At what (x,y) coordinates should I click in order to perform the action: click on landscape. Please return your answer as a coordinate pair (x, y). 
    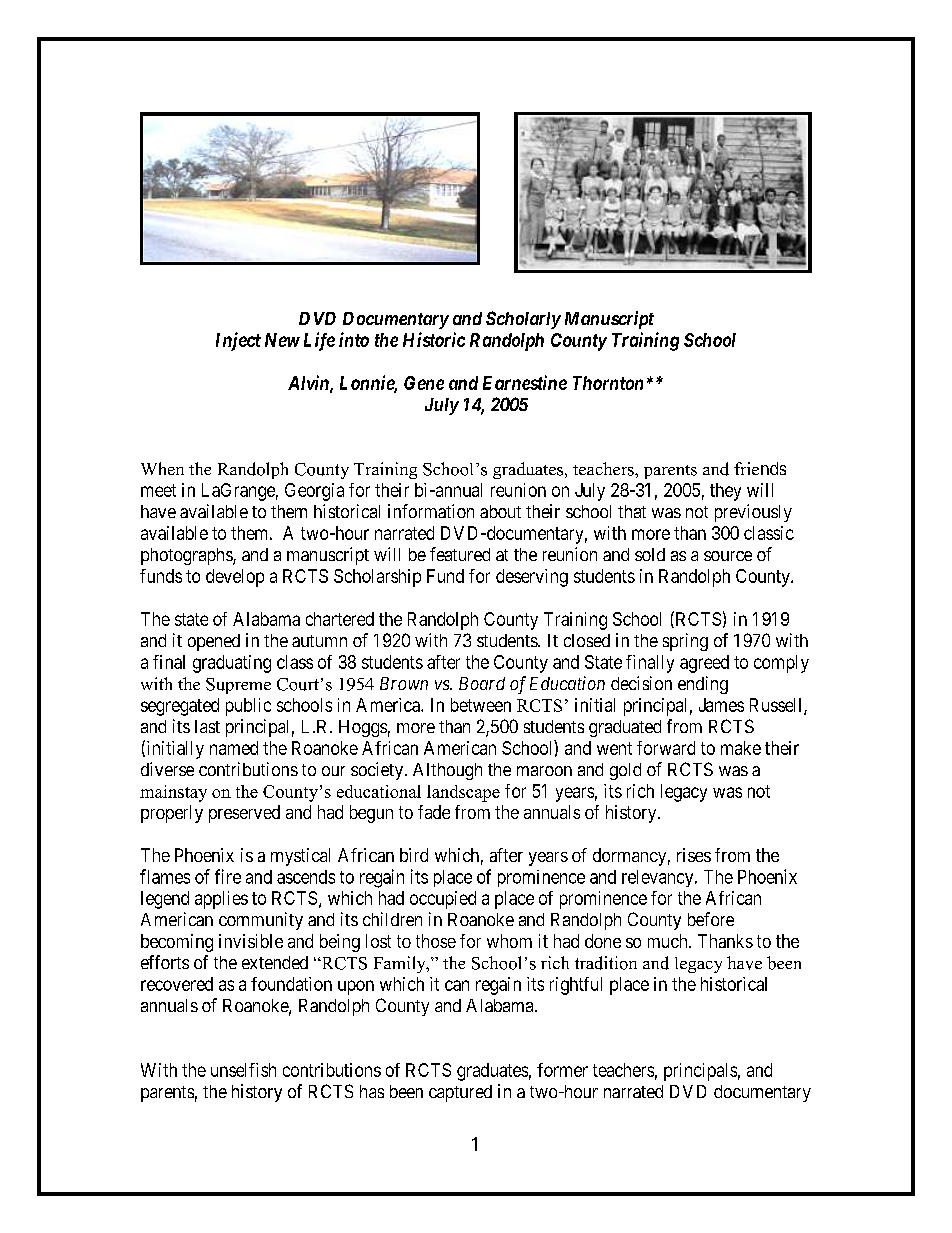
    Looking at the image, I should click on (463, 793).
